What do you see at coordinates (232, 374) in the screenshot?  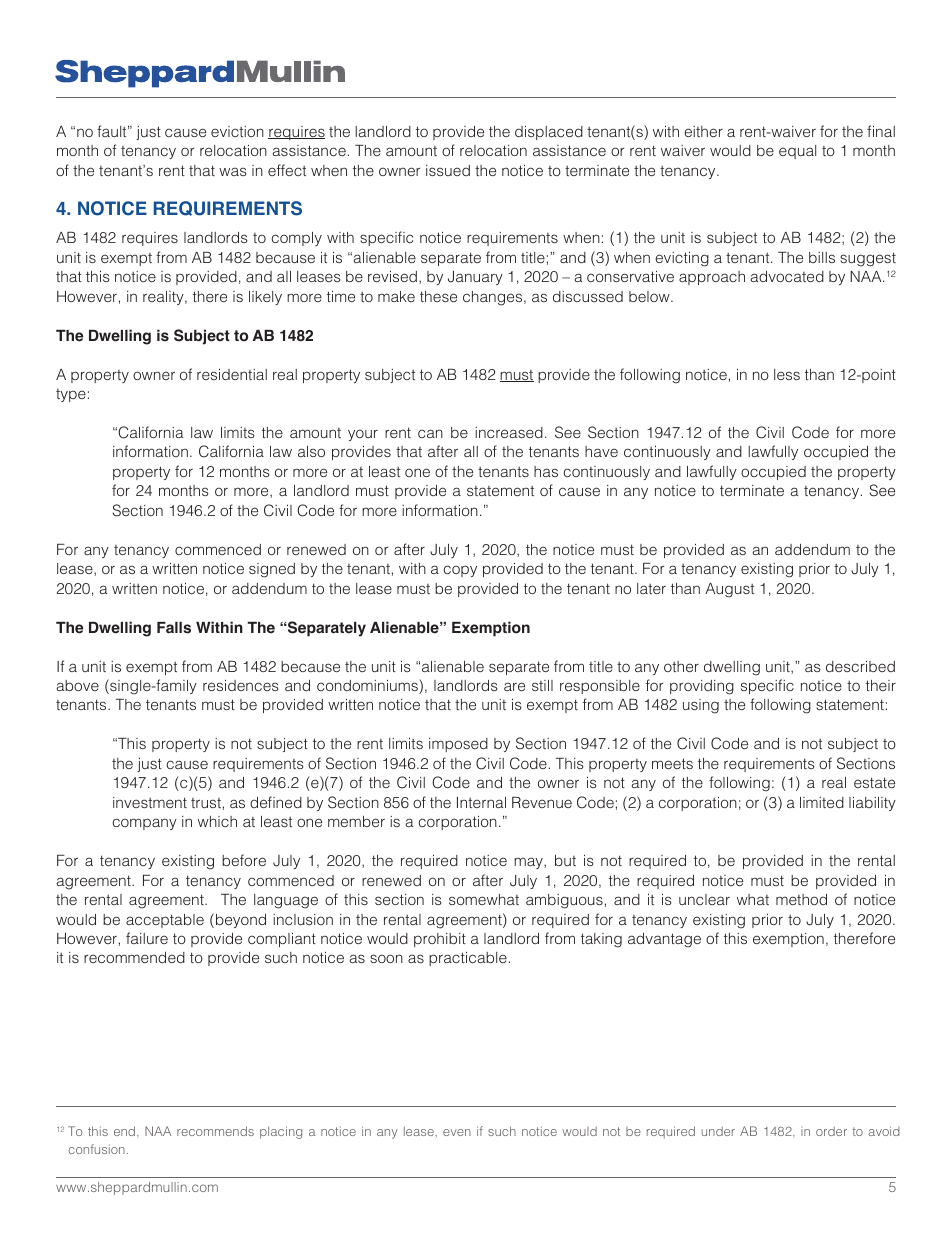 I see `residential` at bounding box center [232, 374].
